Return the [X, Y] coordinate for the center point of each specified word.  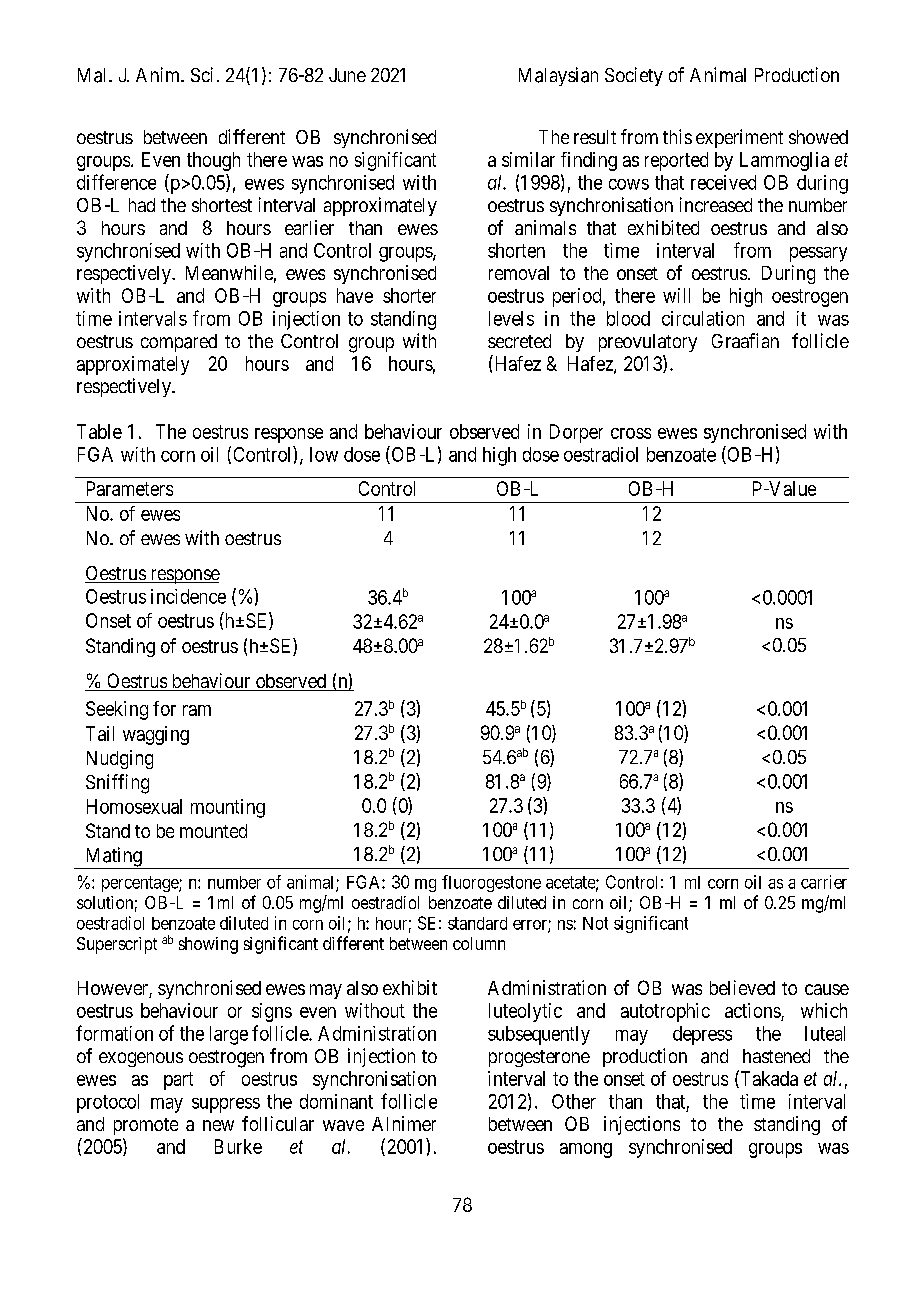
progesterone [539, 1058]
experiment [739, 138]
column [479, 943]
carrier [824, 882]
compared [179, 343]
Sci [202, 74]
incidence [188, 596]
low [324, 454]
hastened [776, 1056]
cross [631, 433]
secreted [519, 341]
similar [528, 159]
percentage [141, 884]
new [218, 1125]
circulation [703, 318]
